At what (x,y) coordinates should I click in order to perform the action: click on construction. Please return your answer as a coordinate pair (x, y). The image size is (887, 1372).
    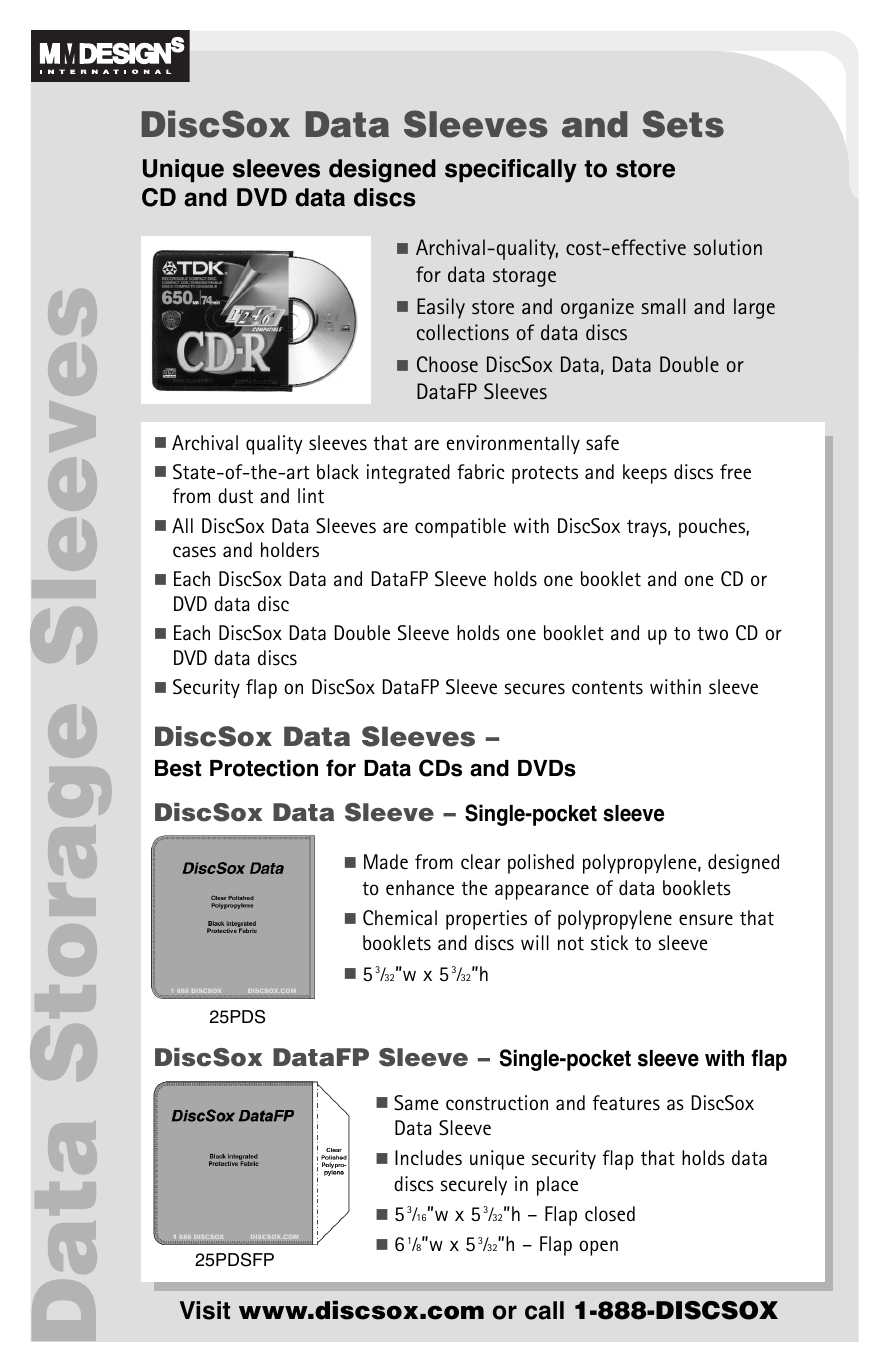
    Looking at the image, I should click on (497, 1103).
